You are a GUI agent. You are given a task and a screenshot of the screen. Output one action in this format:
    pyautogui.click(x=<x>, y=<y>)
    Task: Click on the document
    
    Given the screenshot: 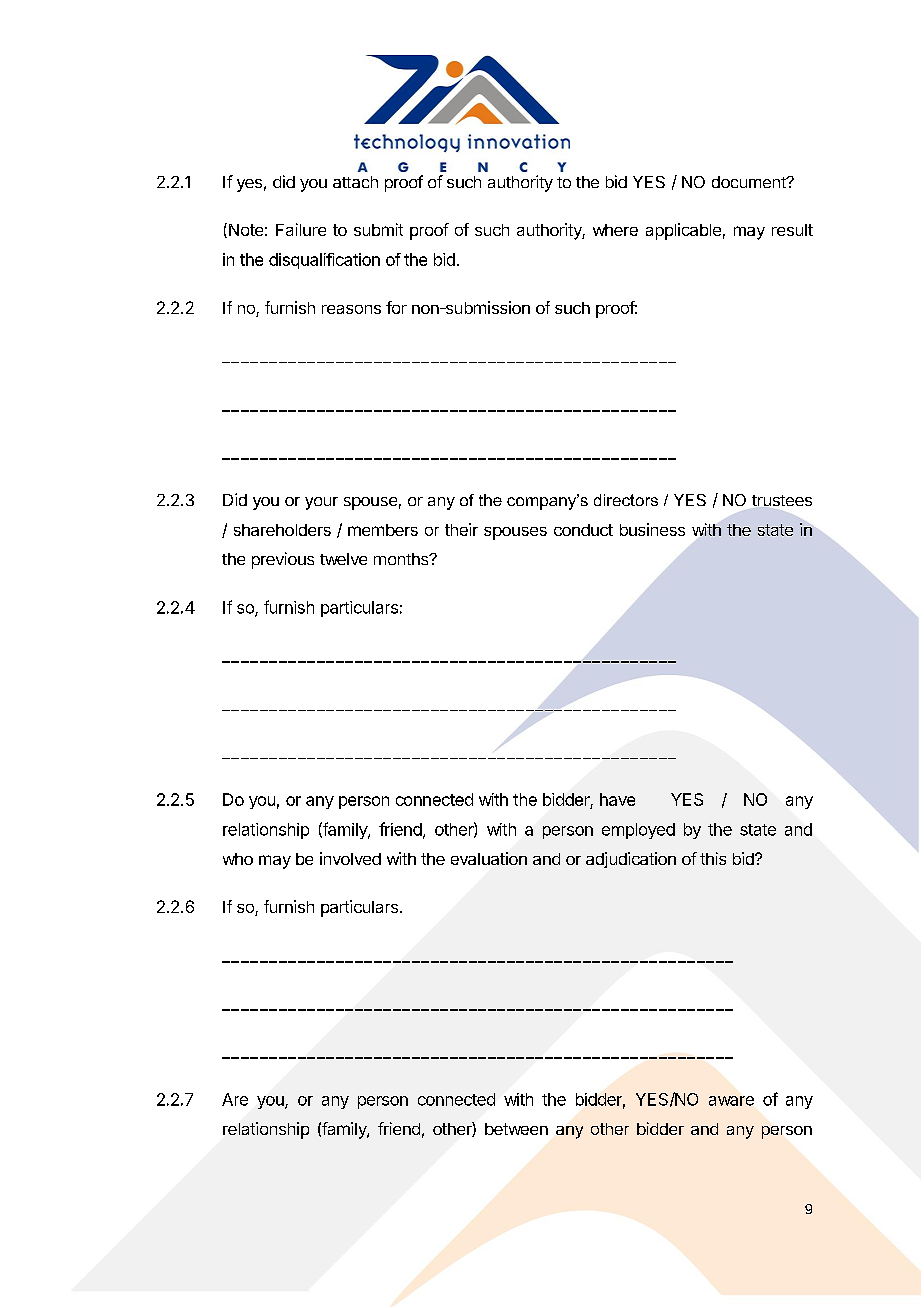 What is the action you would take?
    pyautogui.click(x=750, y=182)
